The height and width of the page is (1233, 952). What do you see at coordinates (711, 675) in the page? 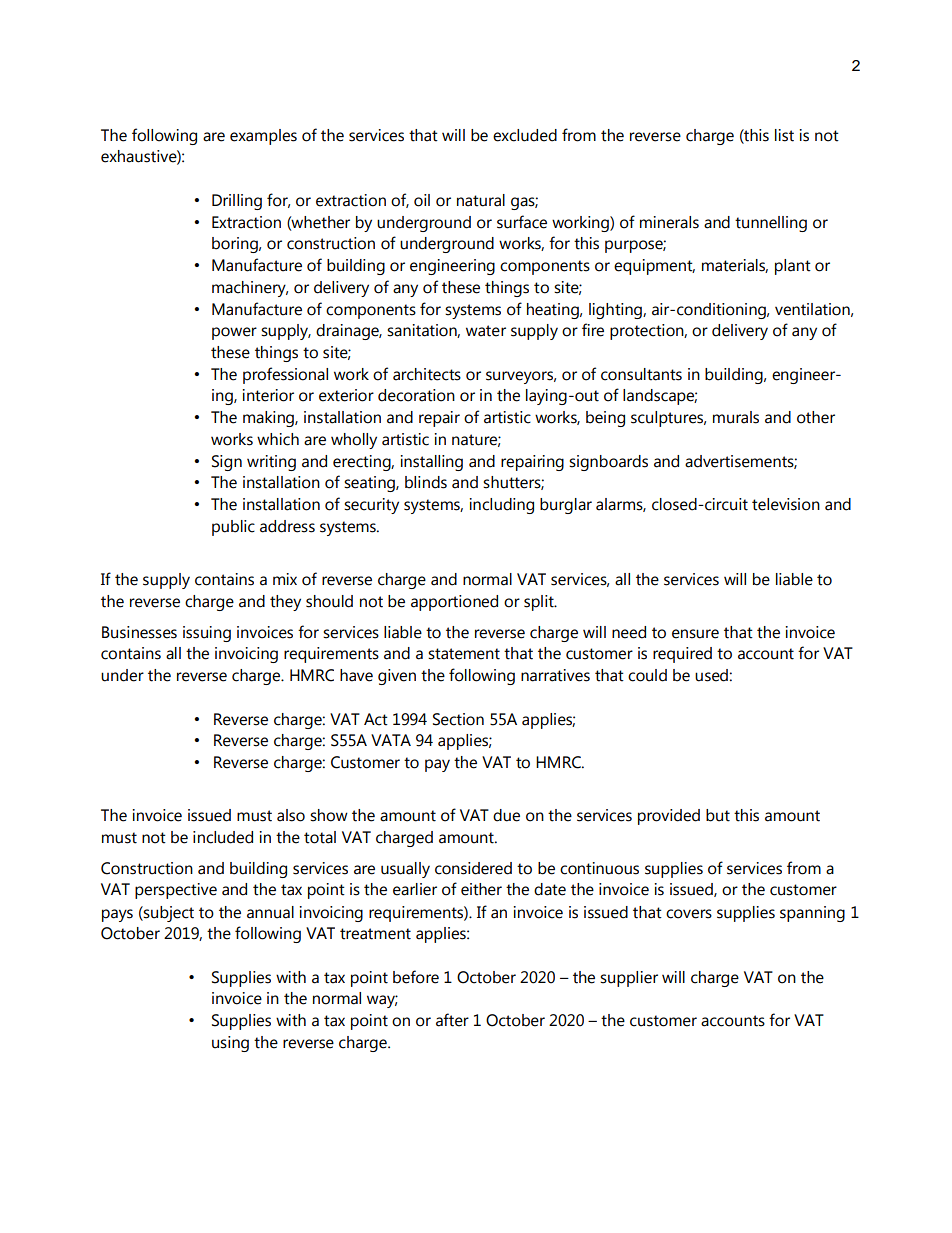
I see `used` at bounding box center [711, 675].
